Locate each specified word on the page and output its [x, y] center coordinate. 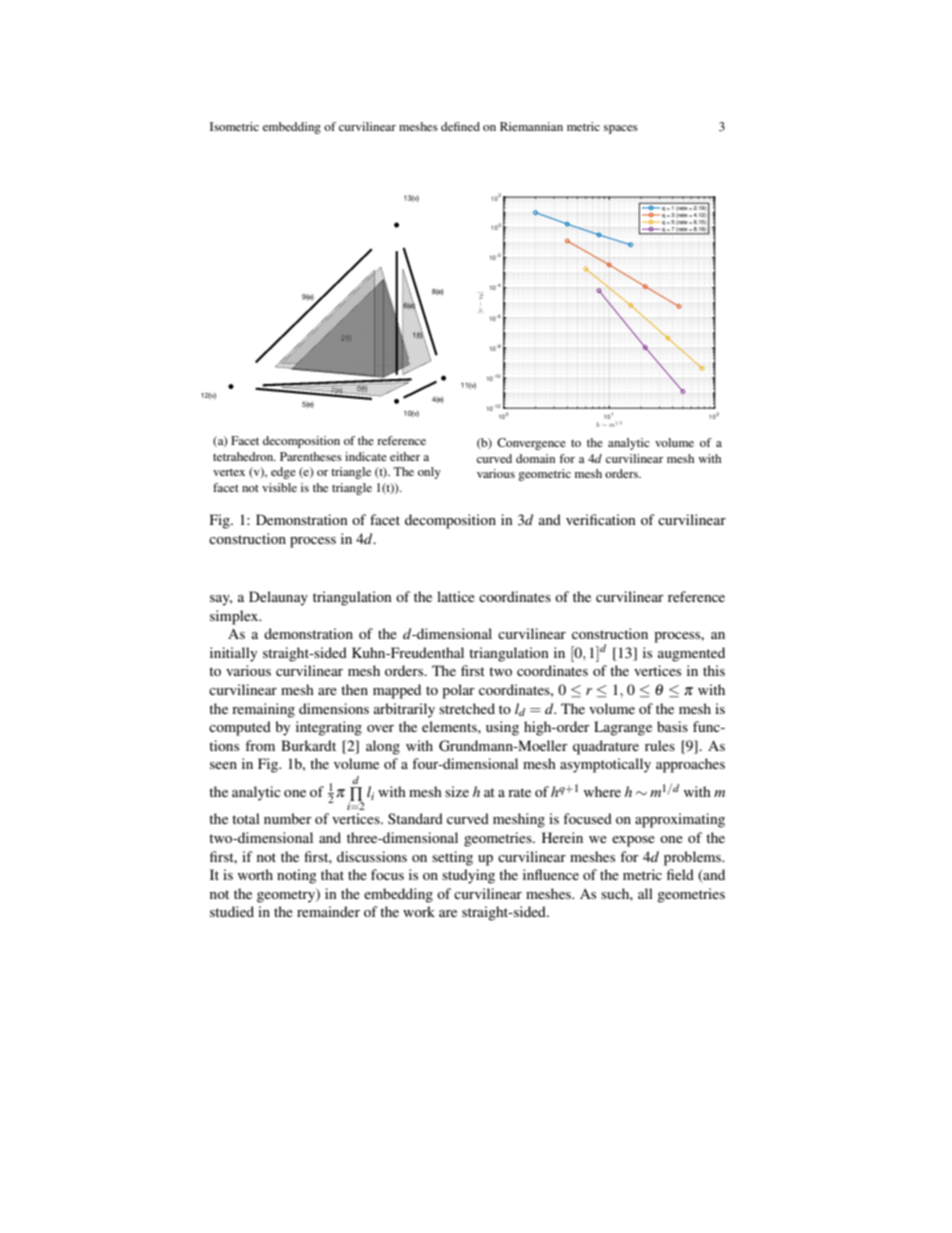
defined [460, 126]
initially [233, 654]
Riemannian [531, 126]
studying [468, 876]
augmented [691, 654]
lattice [456, 596]
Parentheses [311, 456]
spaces [621, 129]
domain [535, 458]
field [680, 874]
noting [297, 876]
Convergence [531, 444]
